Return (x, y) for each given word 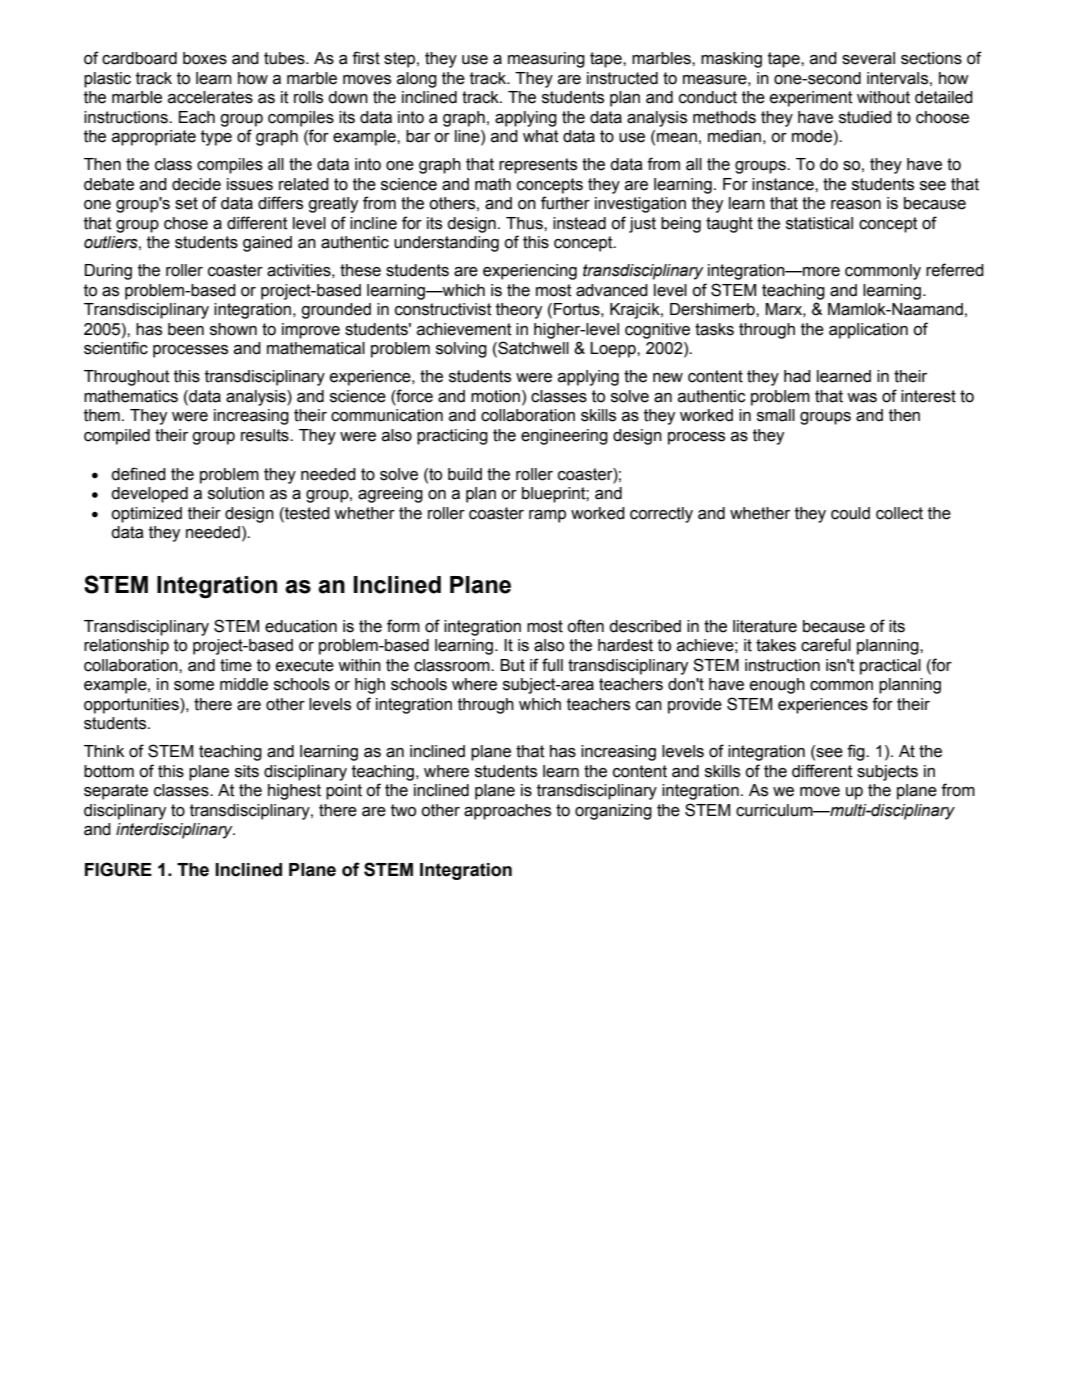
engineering (564, 437)
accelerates (210, 97)
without (883, 97)
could (850, 513)
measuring (546, 60)
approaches (507, 812)
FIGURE (118, 869)
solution (236, 493)
